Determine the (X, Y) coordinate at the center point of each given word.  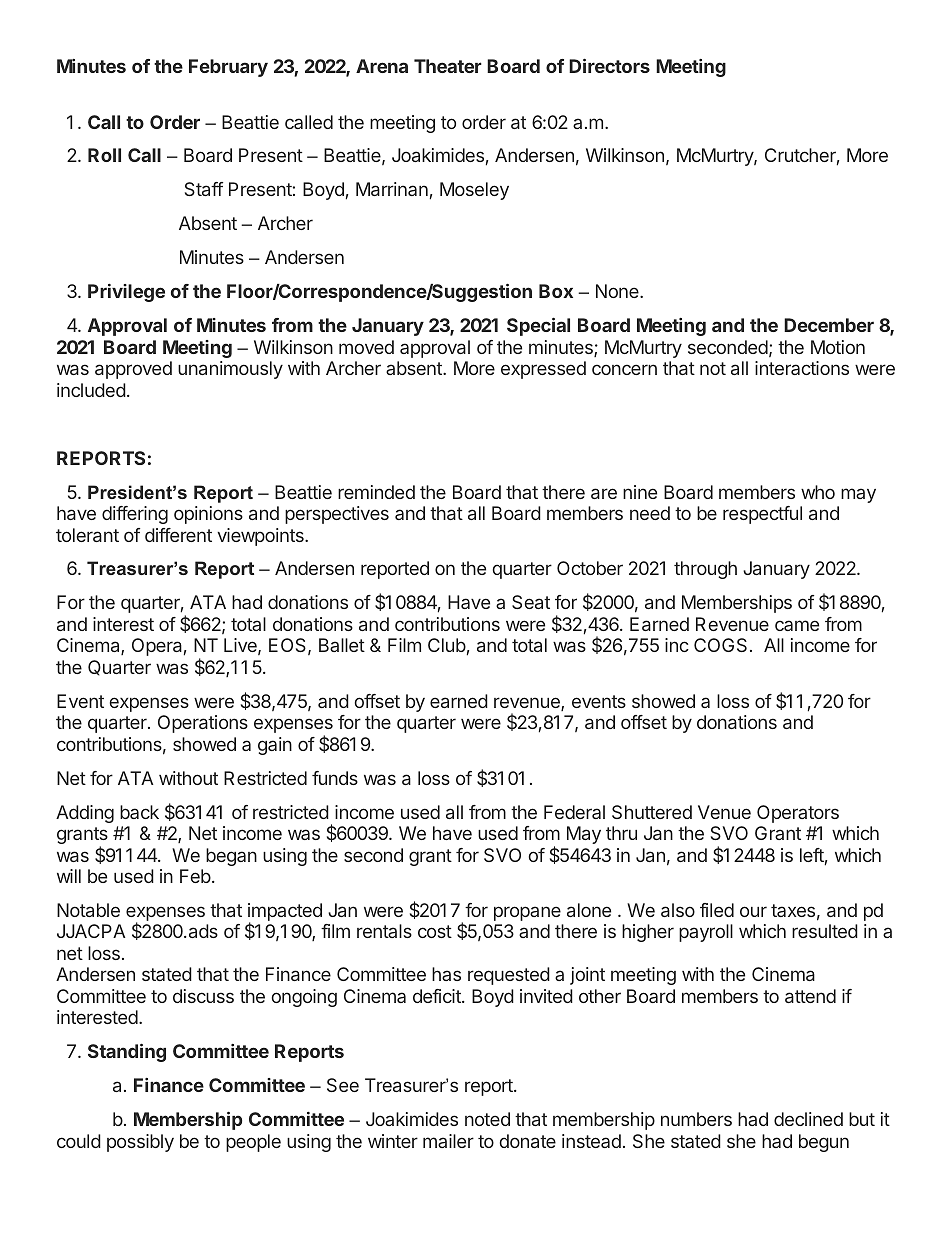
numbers (696, 1119)
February (228, 68)
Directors (609, 66)
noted (487, 1119)
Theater (448, 66)
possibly (140, 1143)
